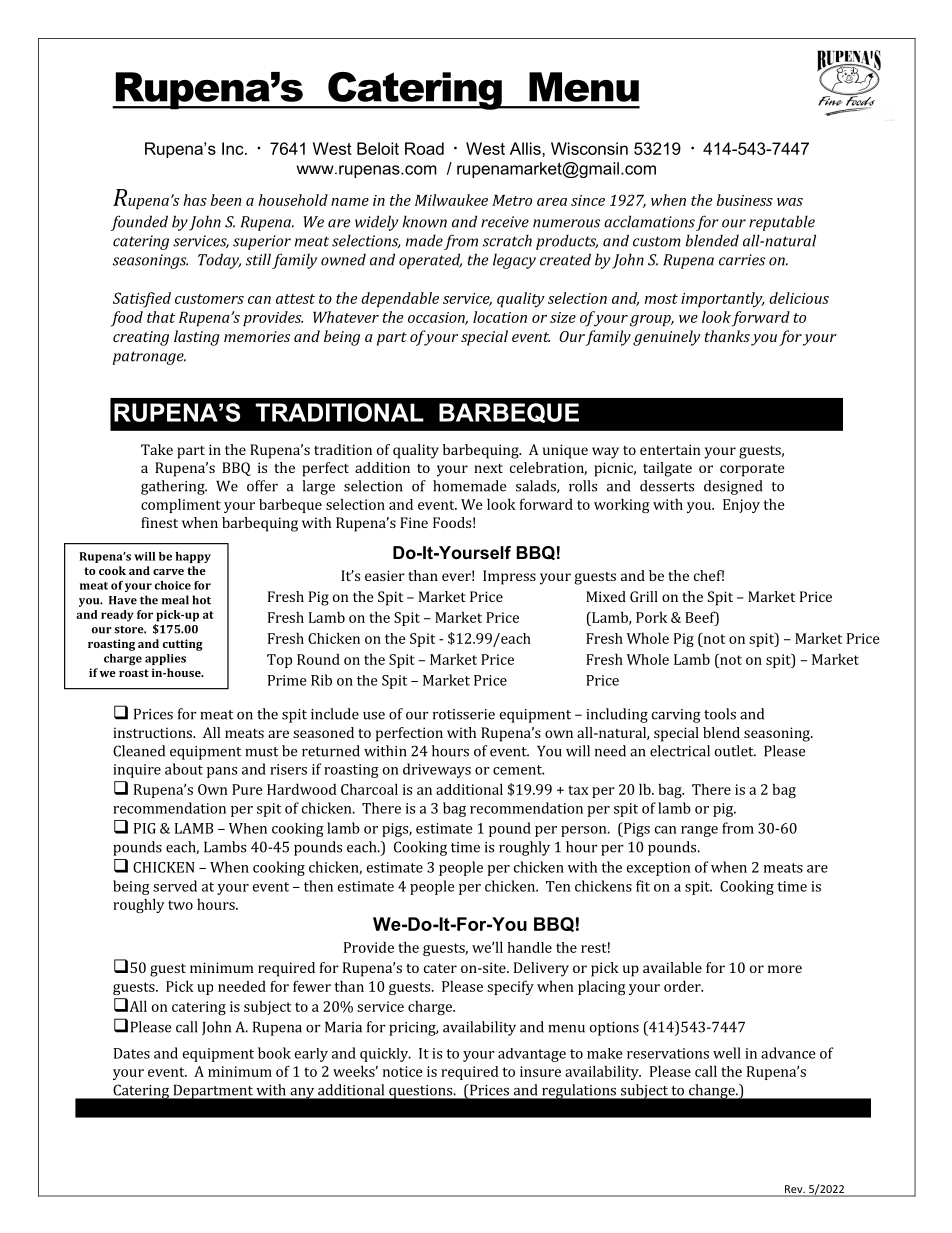  I want to click on Milwaukee, so click(451, 200).
